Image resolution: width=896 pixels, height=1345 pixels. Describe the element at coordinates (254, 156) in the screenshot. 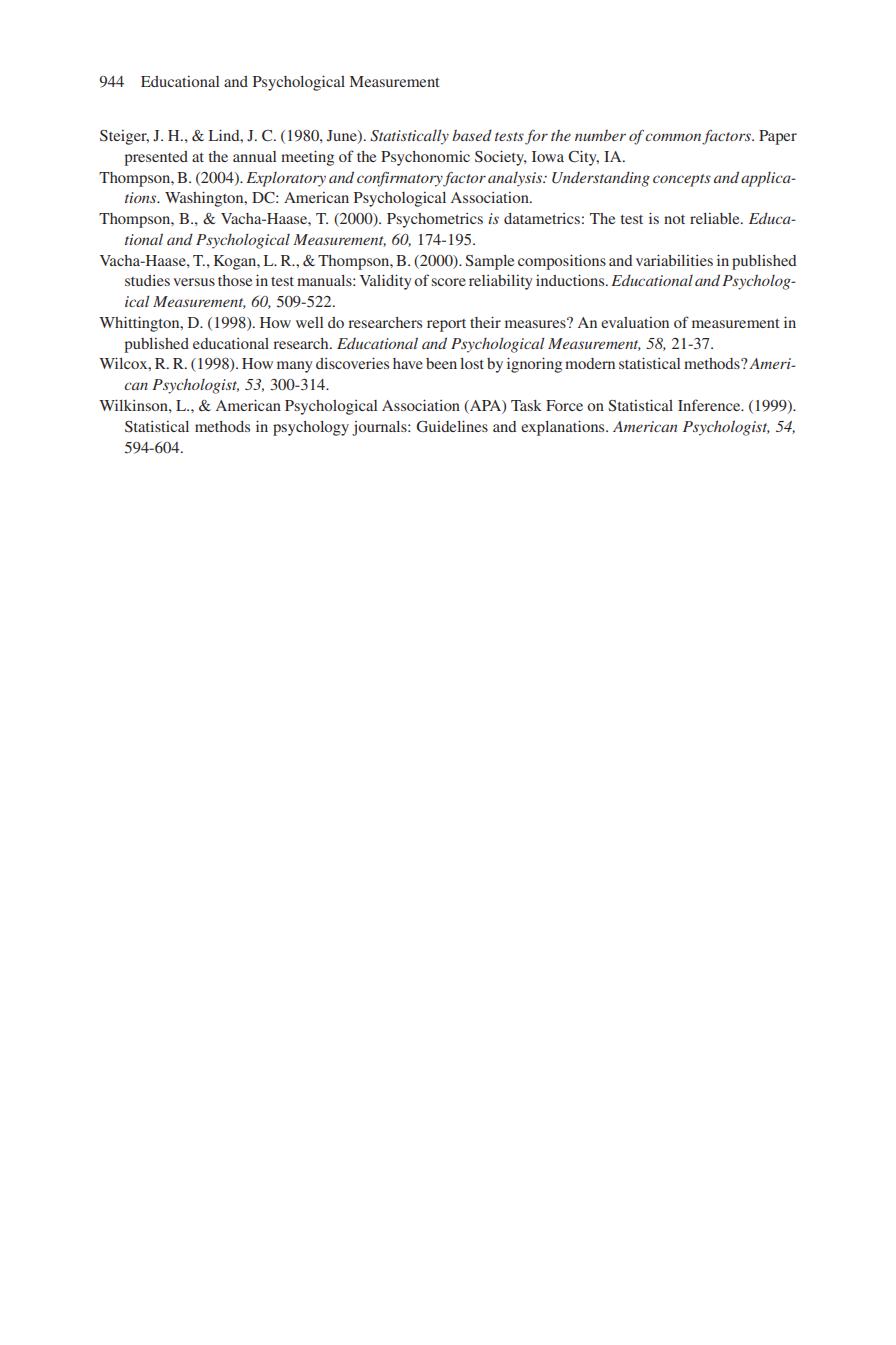

I see `annual` at that location.
